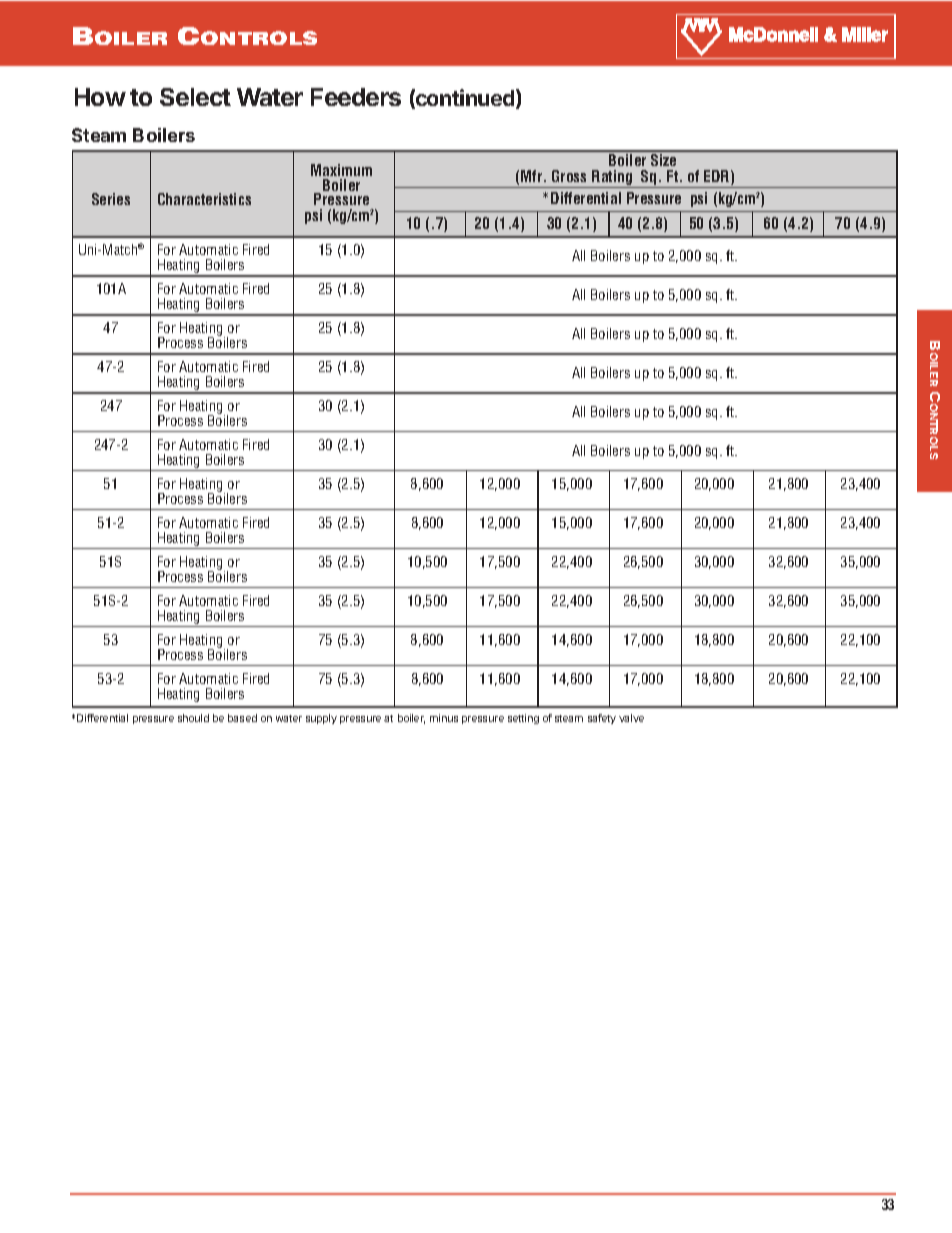 Image resolution: width=952 pixels, height=1233 pixels. Describe the element at coordinates (195, 97) in the page. I see `Select` at that location.
